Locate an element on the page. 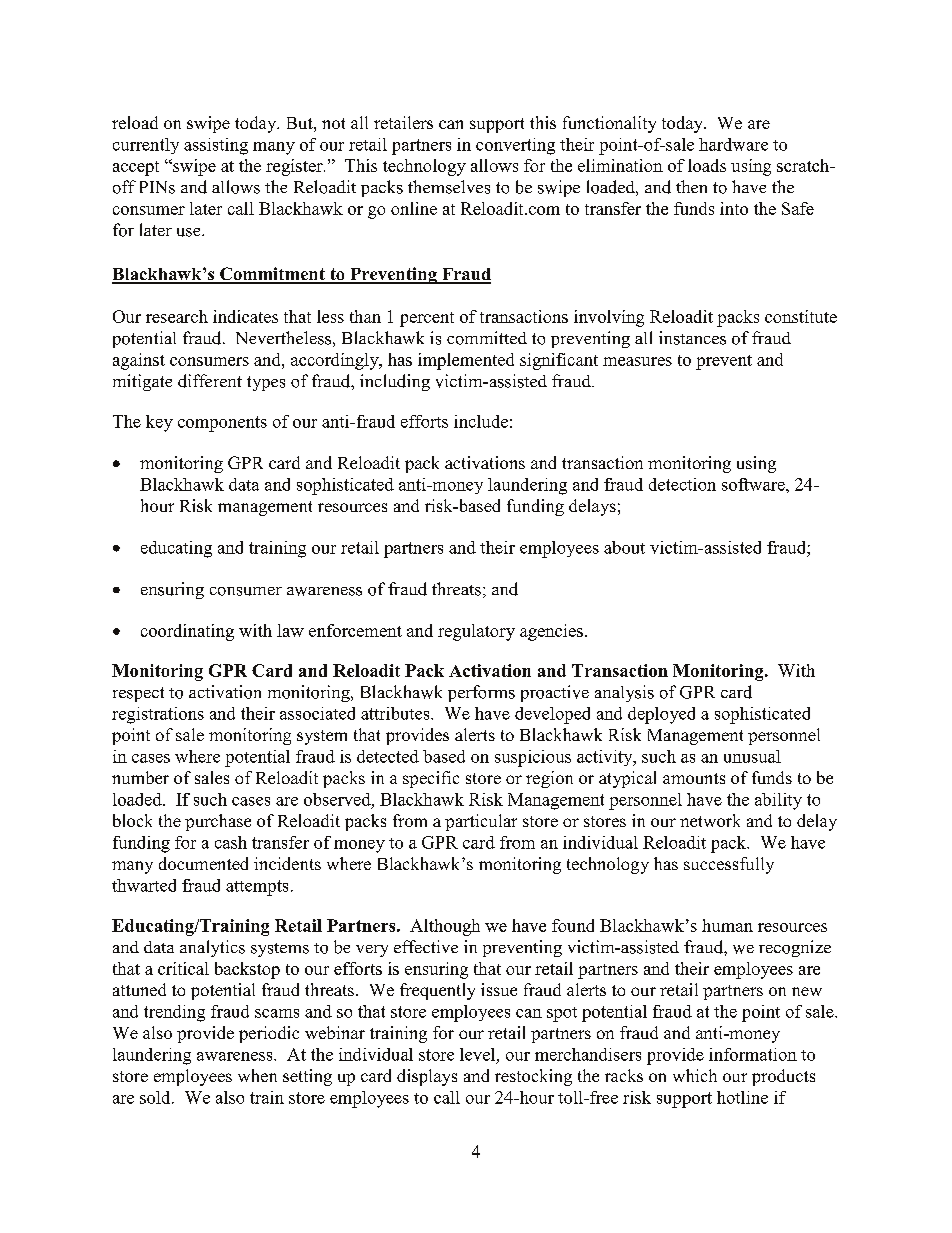  coordinating is located at coordinates (187, 632).
